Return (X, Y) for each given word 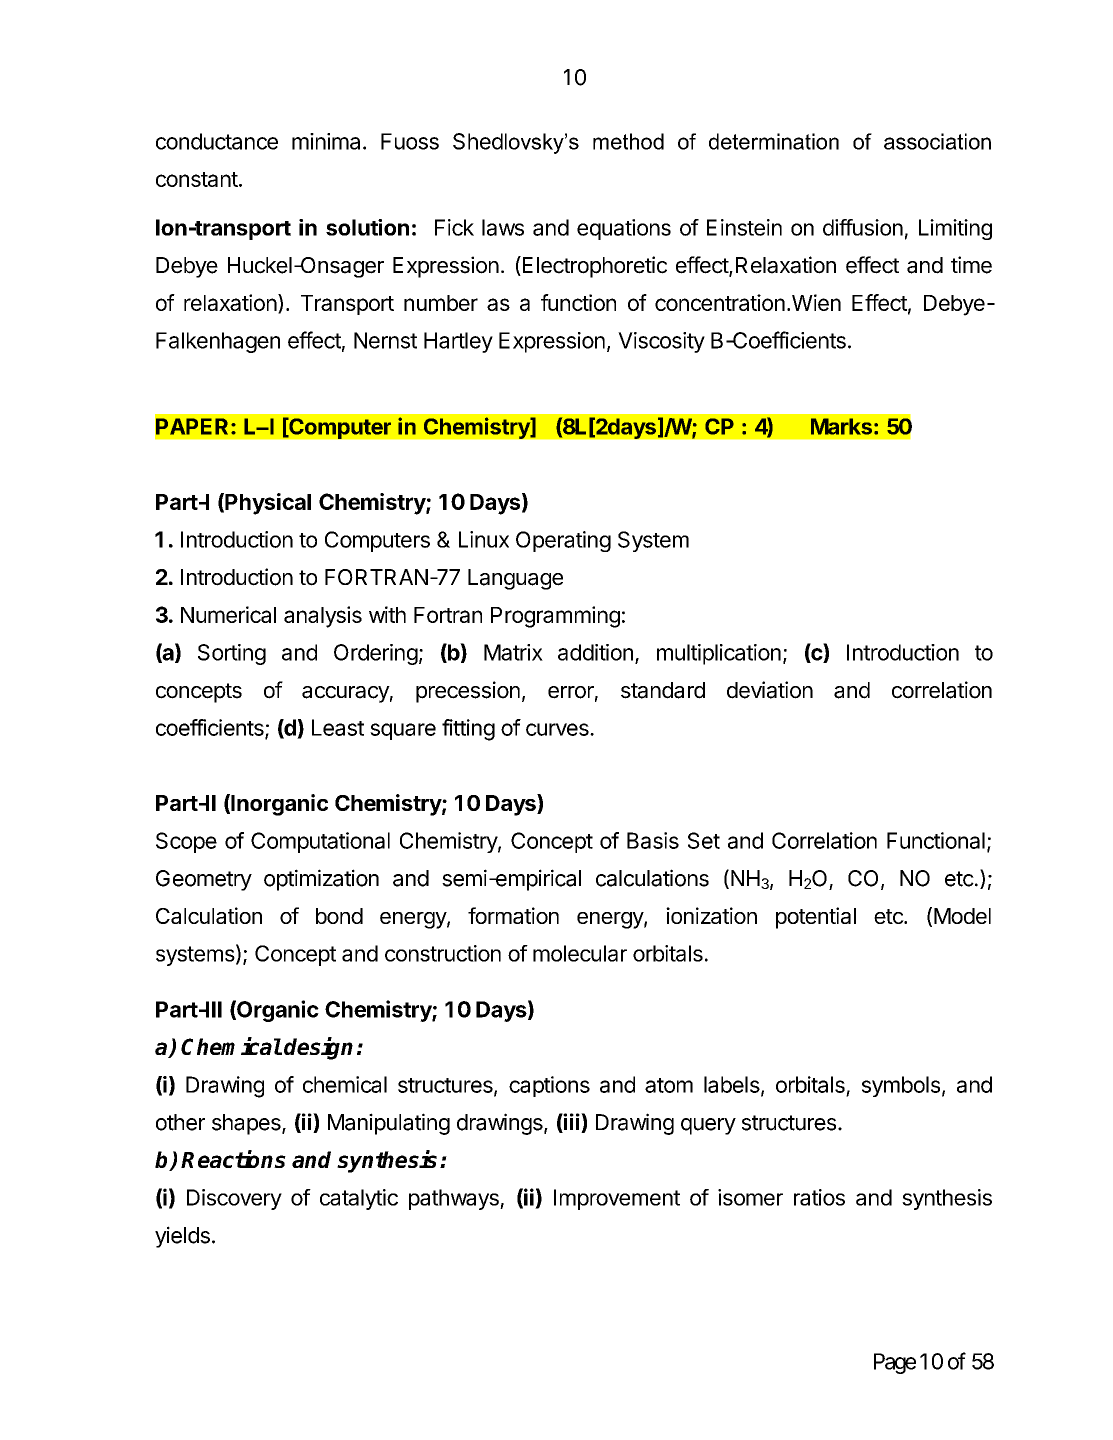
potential (816, 918)
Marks (841, 426)
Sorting (232, 654)
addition (595, 652)
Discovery (234, 1199)
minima (326, 141)
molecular (580, 953)
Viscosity (661, 342)
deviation (770, 690)
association (937, 141)
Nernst (385, 340)
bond (339, 916)
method (628, 141)
